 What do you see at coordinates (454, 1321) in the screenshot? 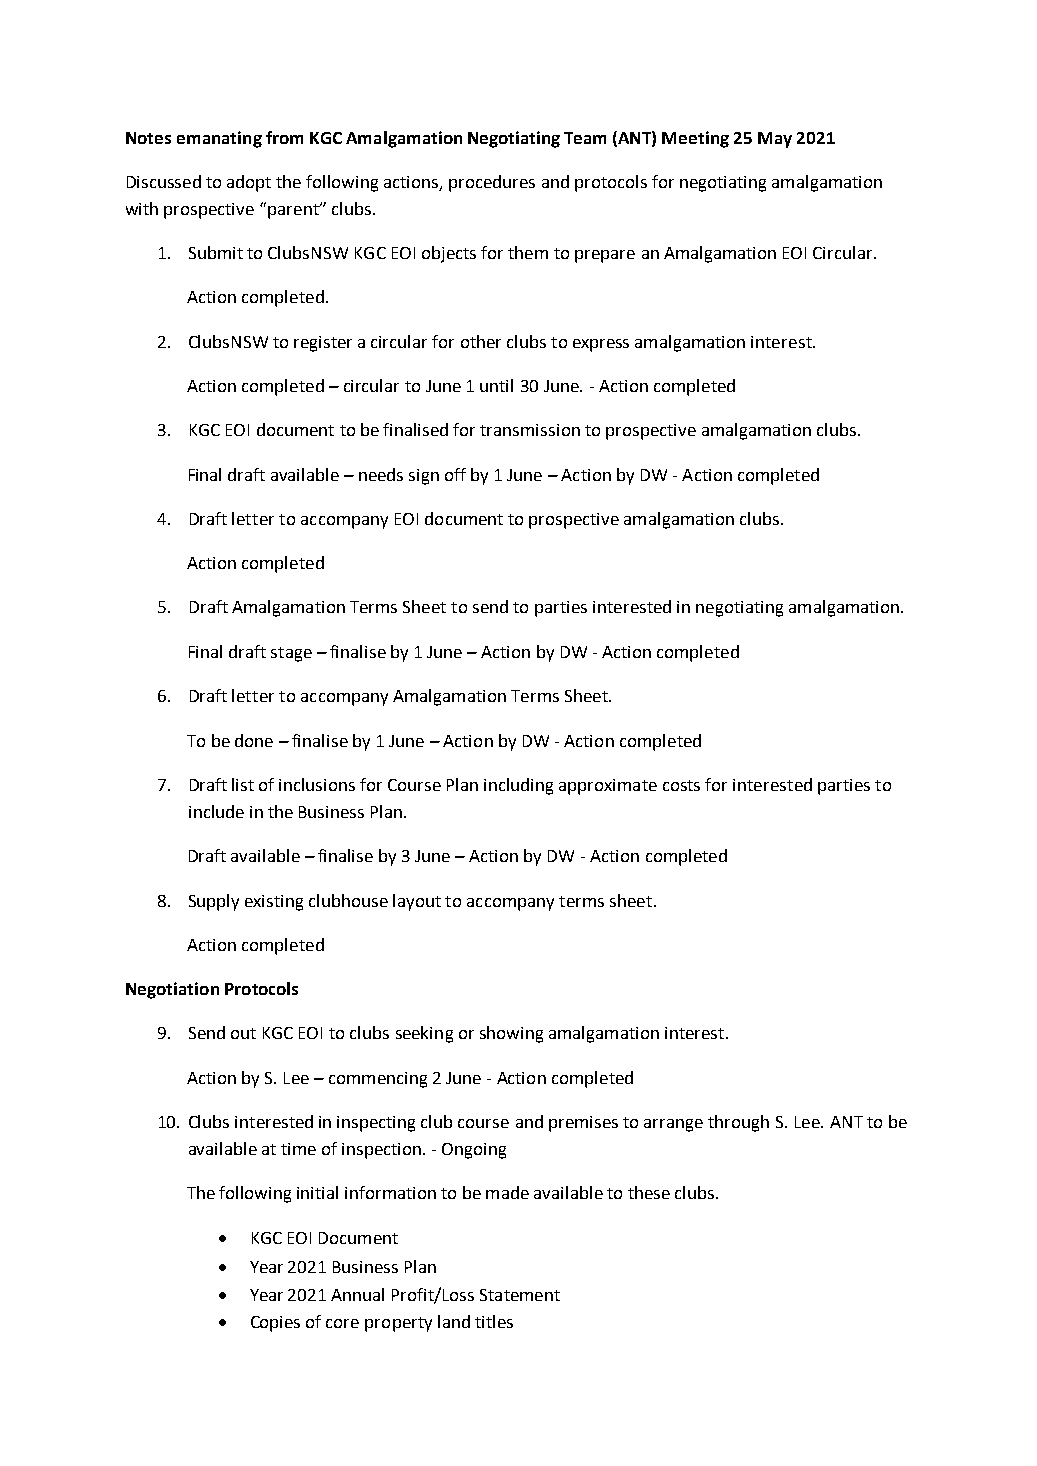
I see `land` at bounding box center [454, 1321].
